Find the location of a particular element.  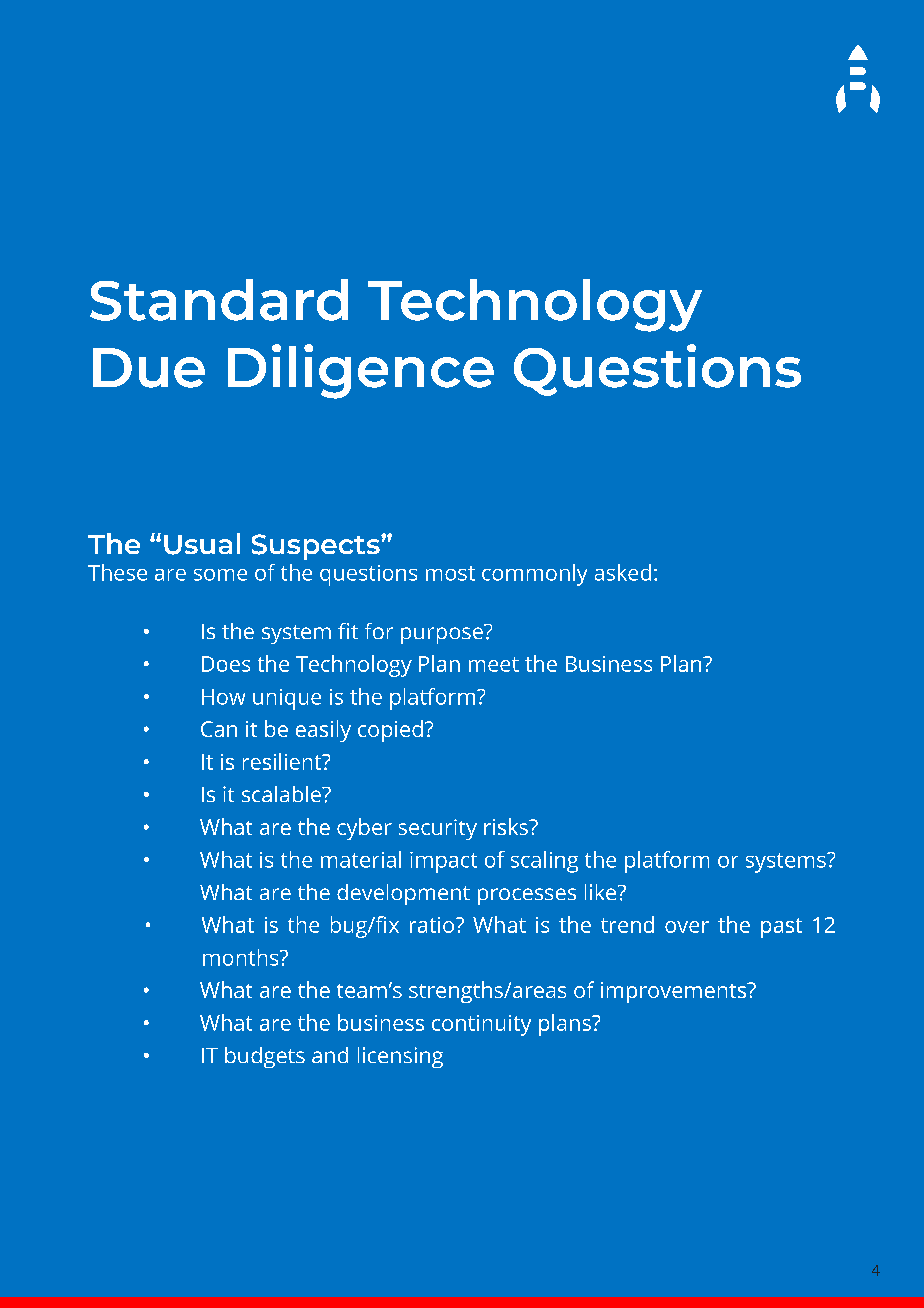

impact is located at coordinates (443, 862).
